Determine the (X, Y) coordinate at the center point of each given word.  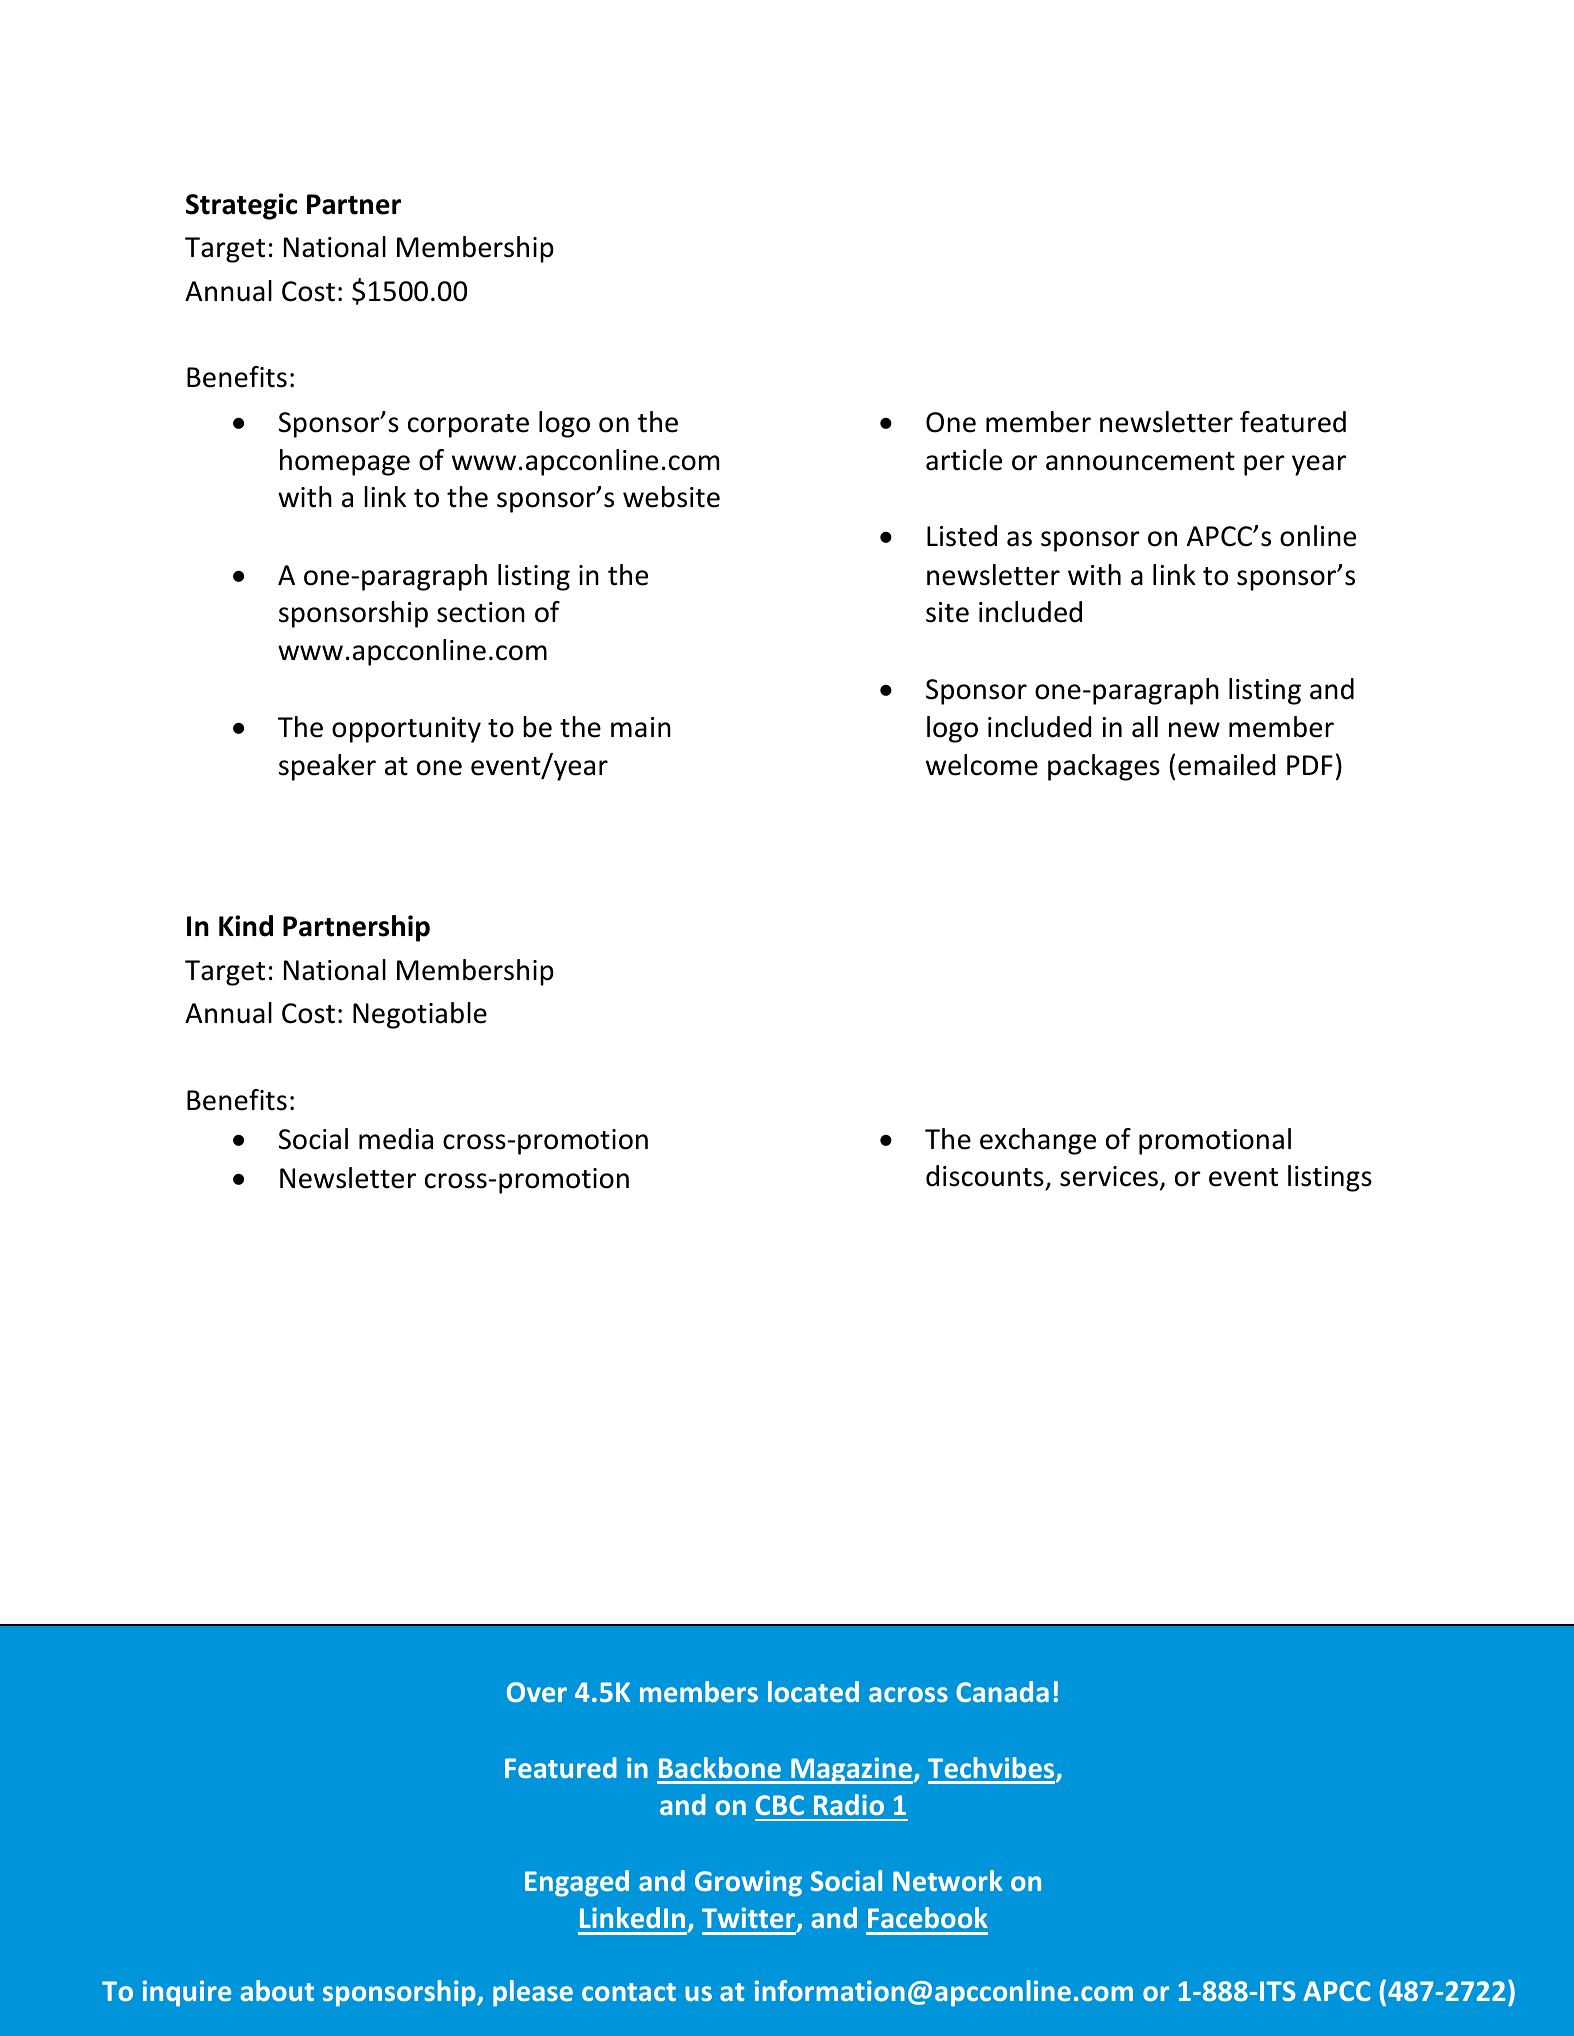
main (641, 727)
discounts (986, 1177)
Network (948, 1880)
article (964, 460)
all (1145, 727)
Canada (1002, 1691)
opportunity (406, 730)
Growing (748, 1883)
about (277, 1990)
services (1109, 1176)
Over (537, 1692)
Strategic (241, 206)
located (813, 1691)
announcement (1140, 461)
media (396, 1139)
